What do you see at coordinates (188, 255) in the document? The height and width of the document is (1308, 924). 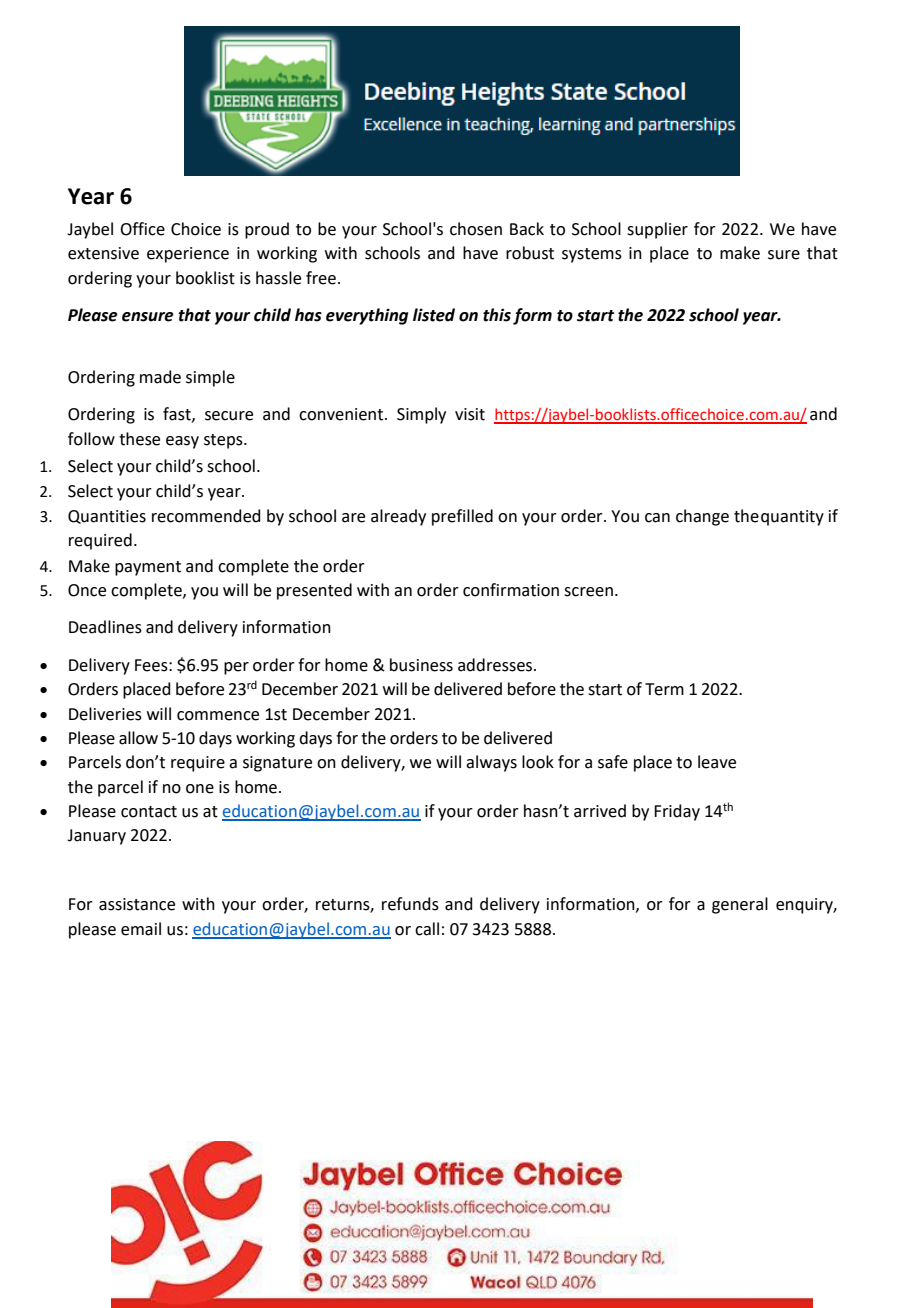 I see `experience` at bounding box center [188, 255].
